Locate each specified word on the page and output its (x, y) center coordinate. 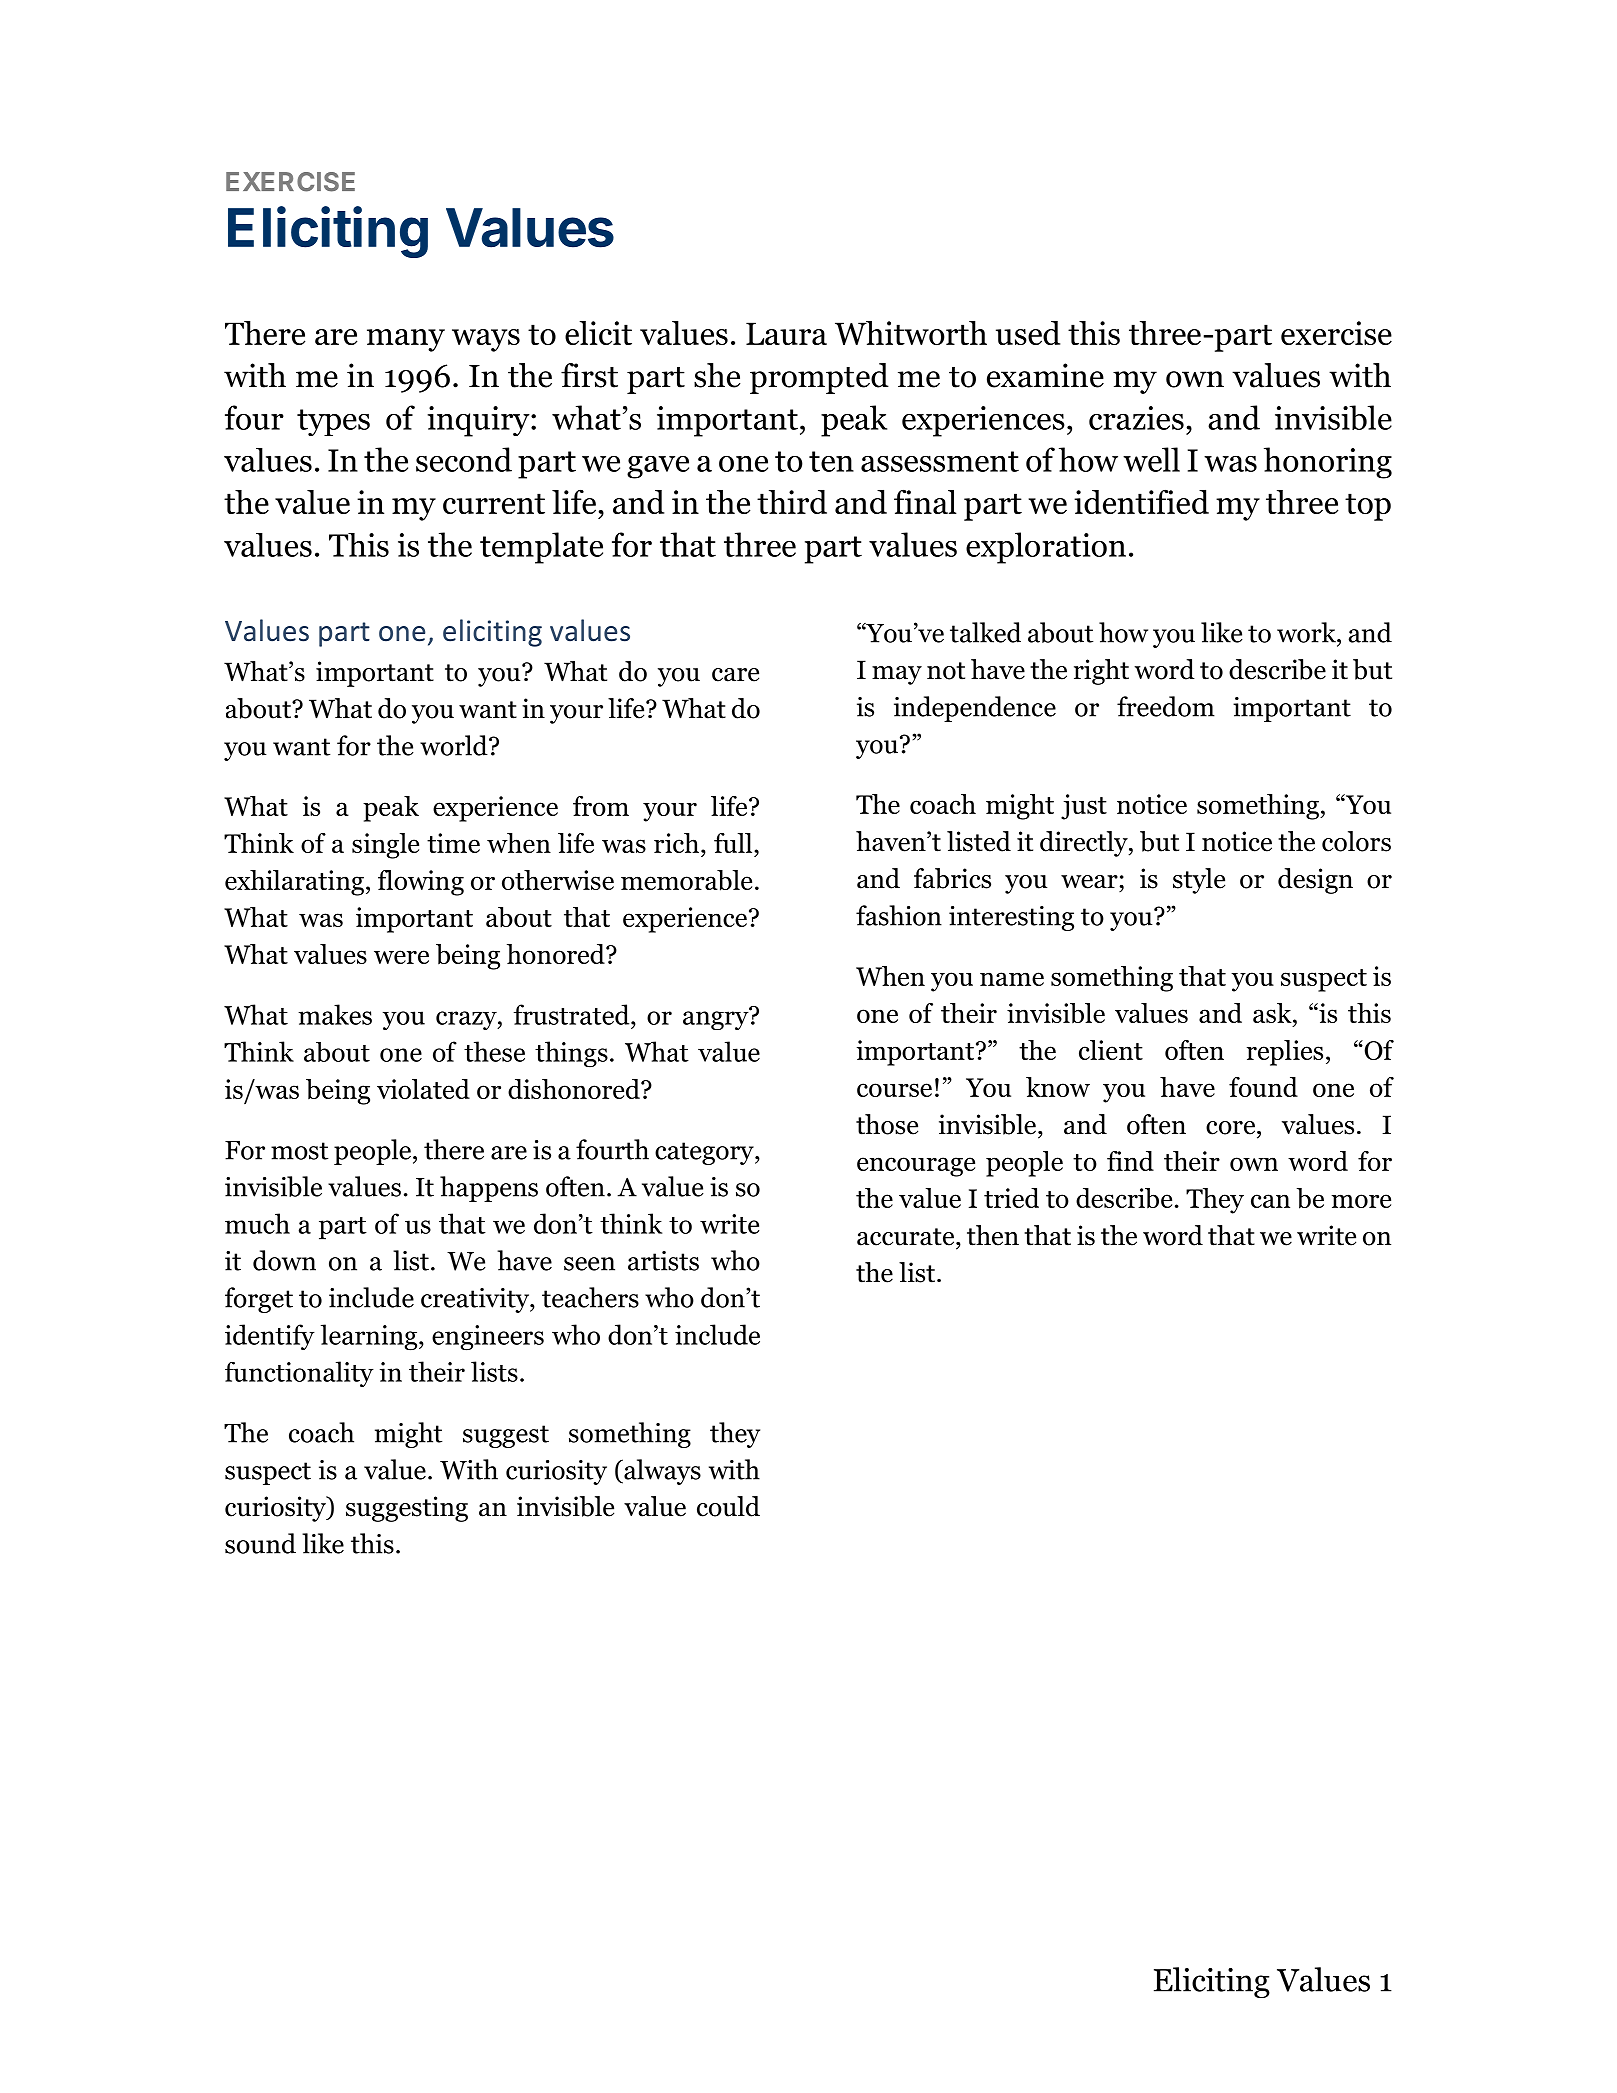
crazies (1136, 418)
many (406, 340)
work (1307, 632)
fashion (899, 915)
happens (489, 1189)
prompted (819, 378)
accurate (907, 1237)
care (735, 675)
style (1199, 881)
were (401, 957)
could (728, 1506)
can (1270, 1201)
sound (260, 1543)
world (455, 745)
